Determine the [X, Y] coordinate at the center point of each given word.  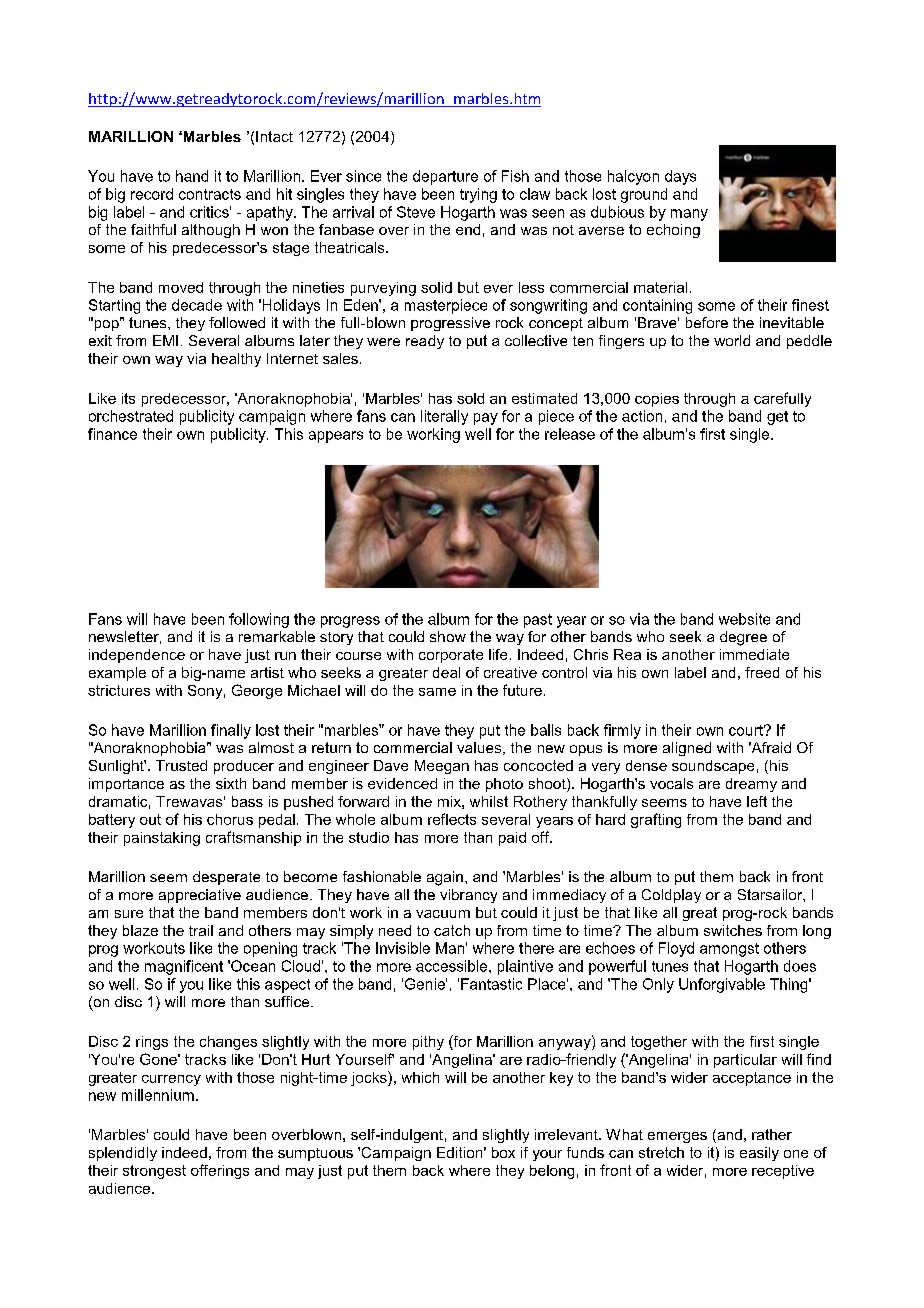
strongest [154, 1172]
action [642, 416]
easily [759, 1154]
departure [445, 177]
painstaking [162, 839]
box [503, 1152]
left [757, 801]
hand [192, 176]
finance [112, 434]
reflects [452, 819]
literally [444, 417]
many [689, 215]
